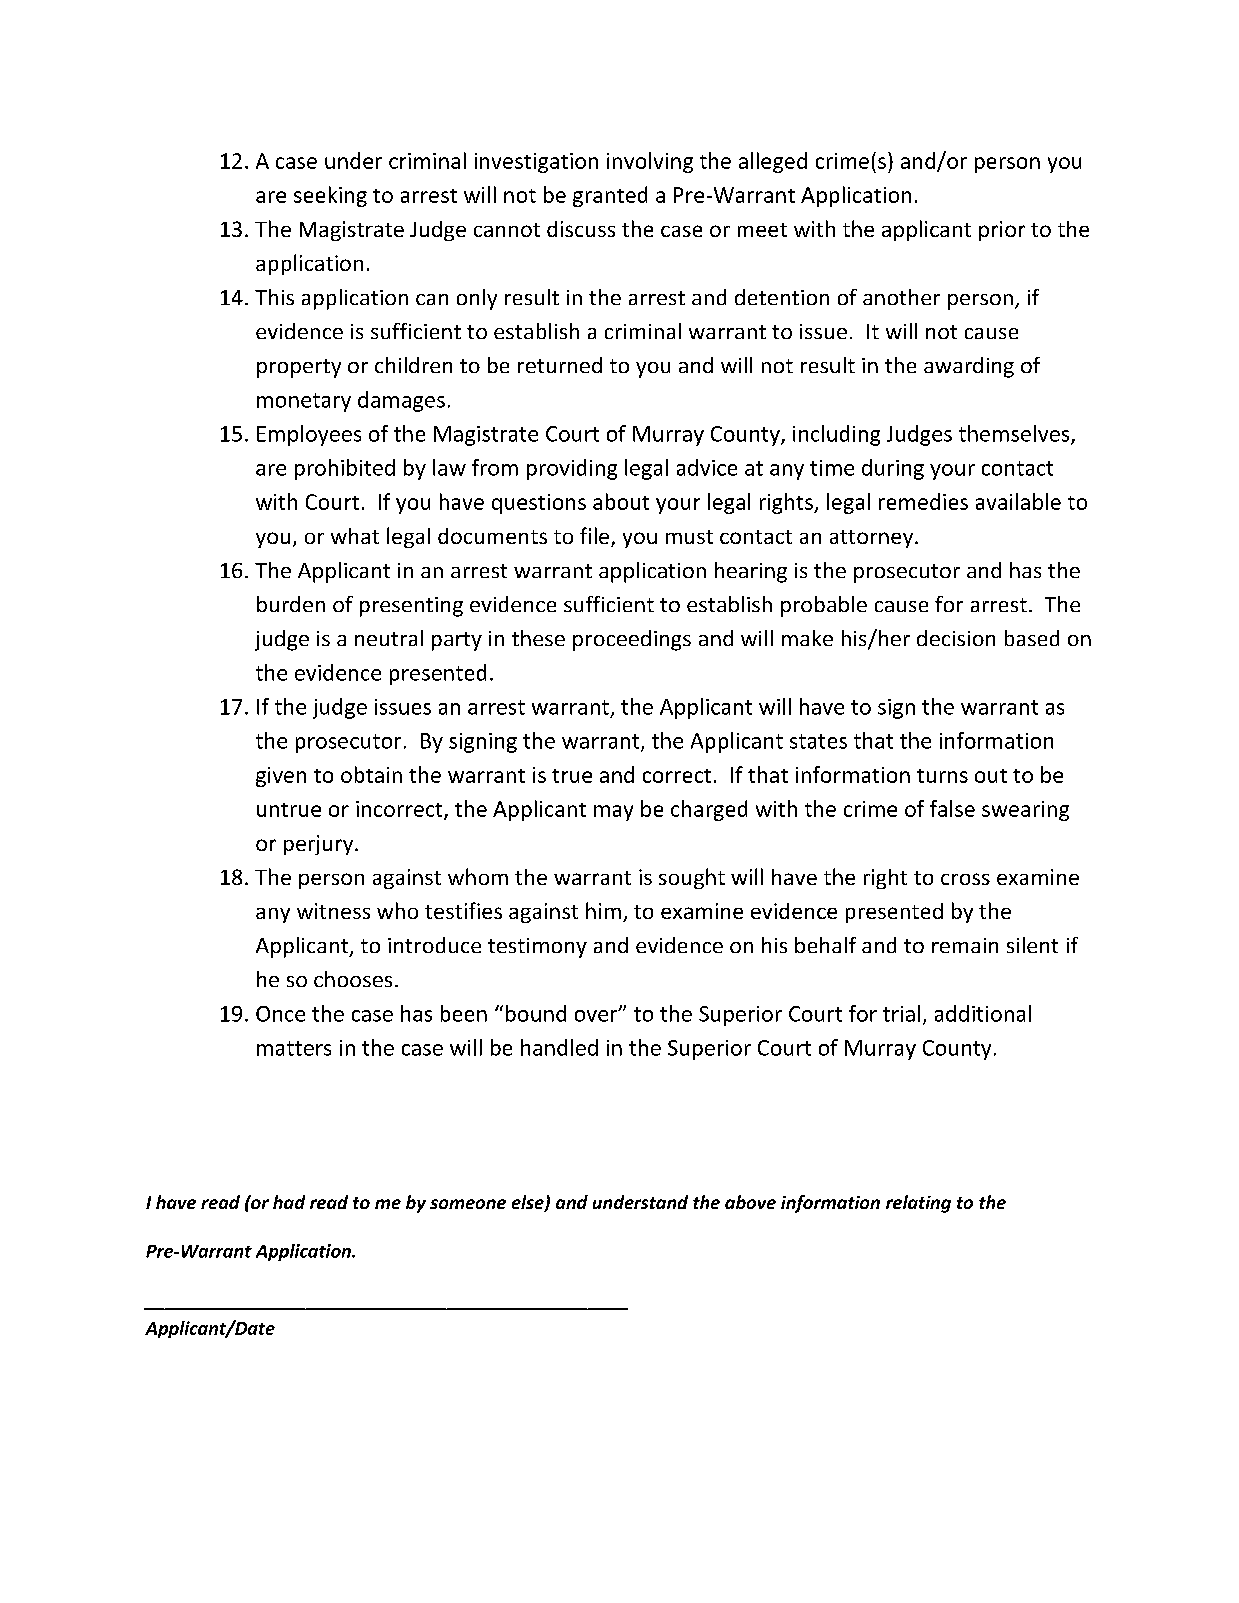 The image size is (1239, 1603). I want to click on presenting, so click(411, 607).
